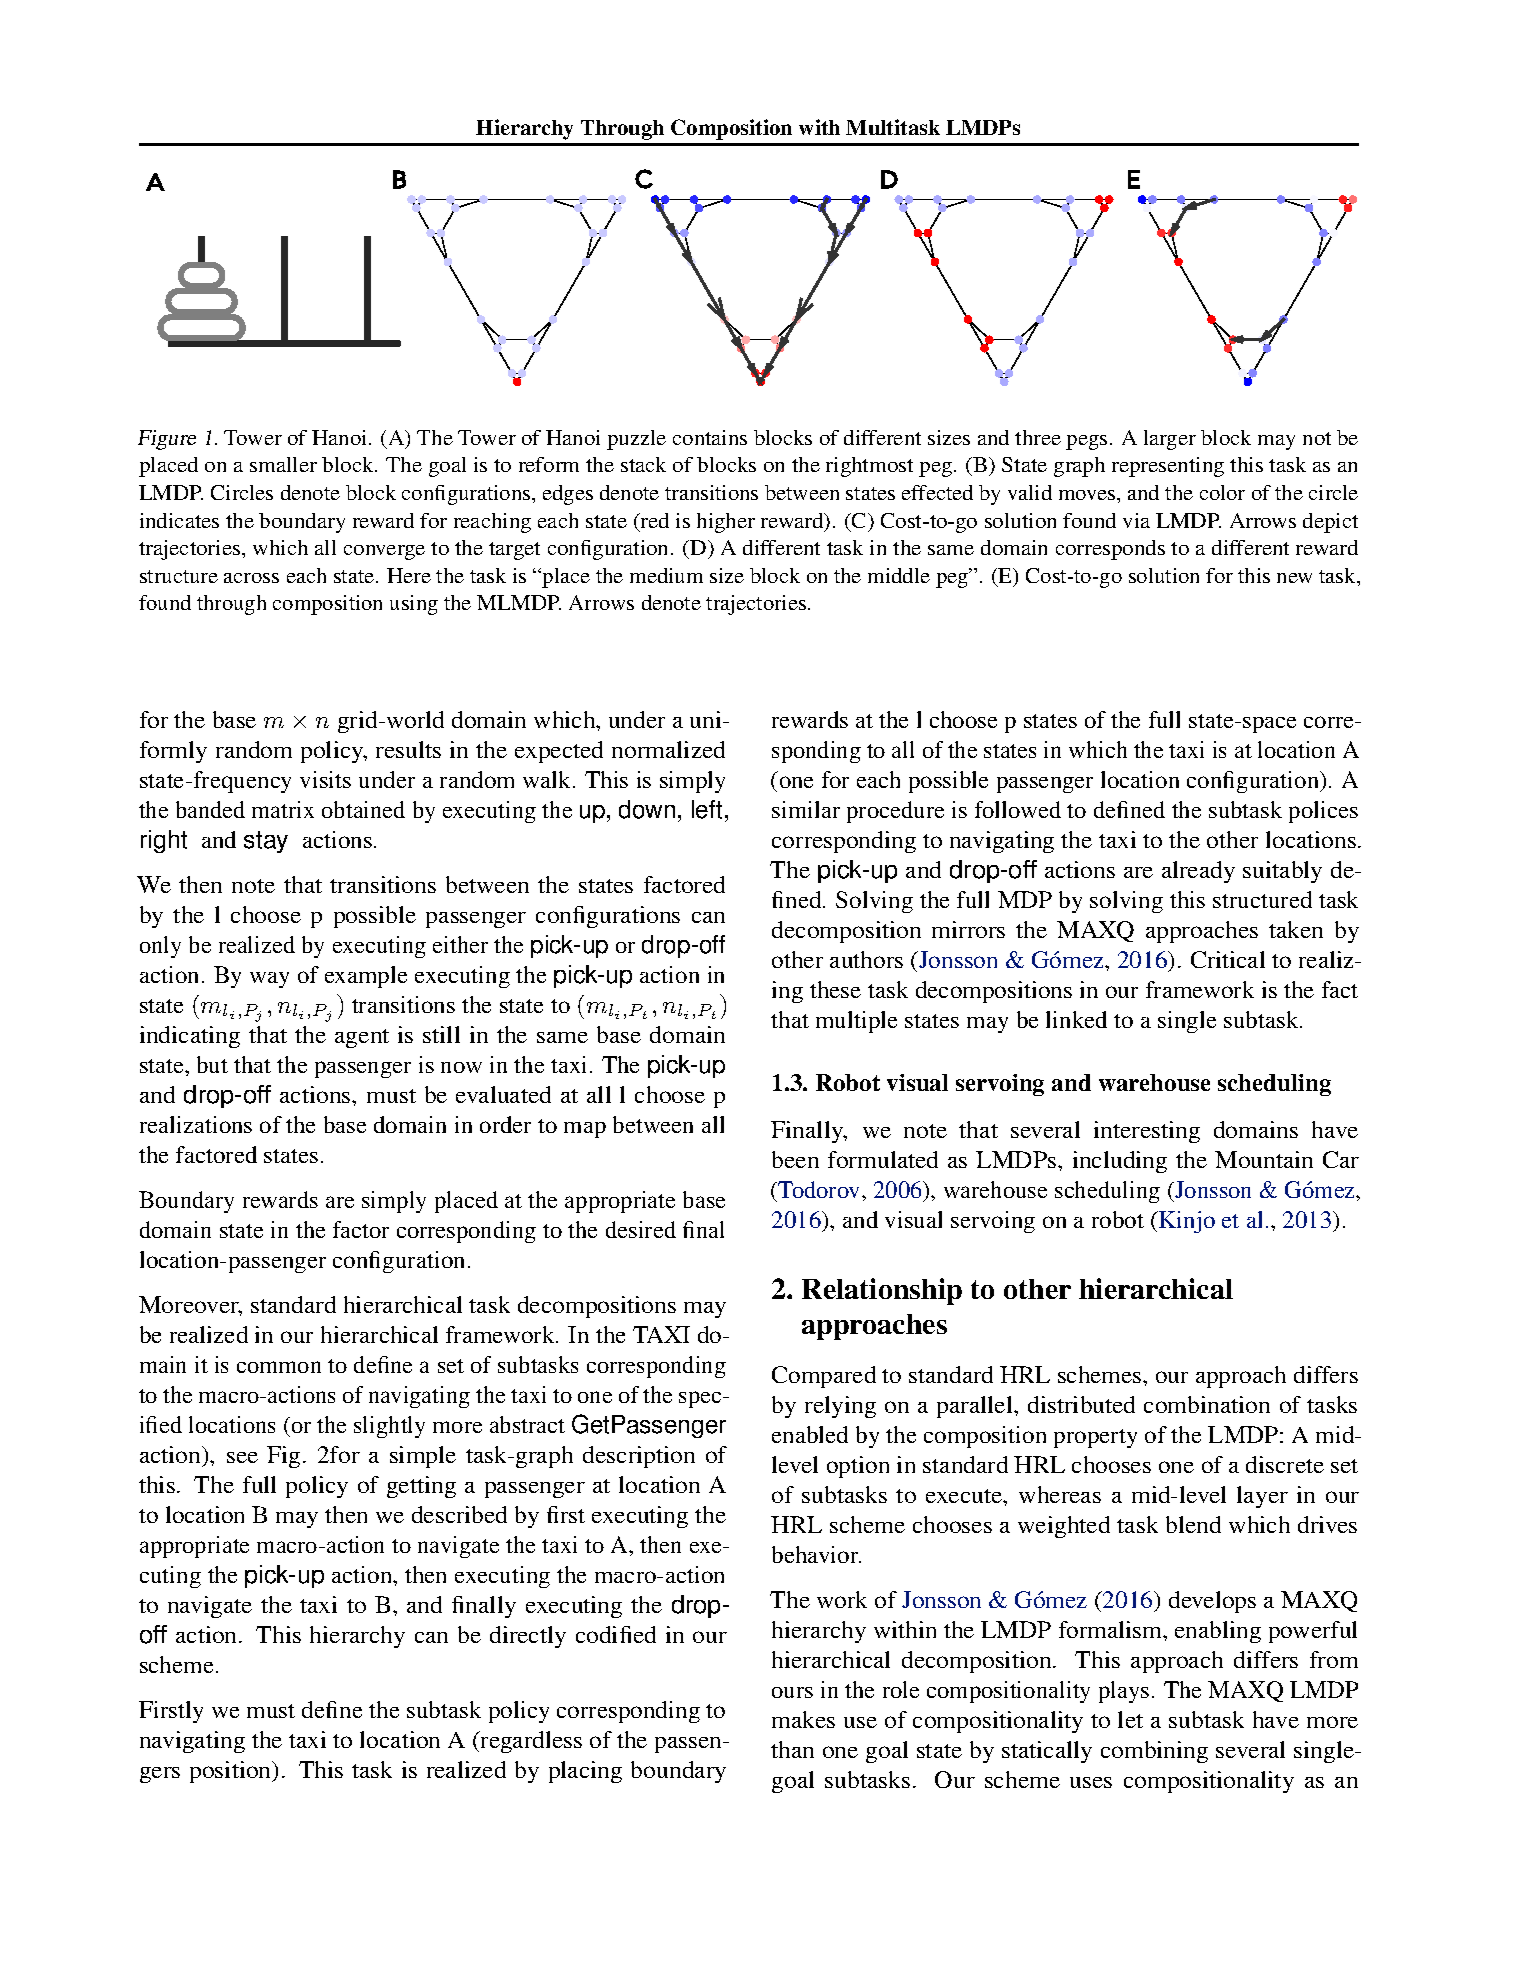 Image resolution: width=1536 pixels, height=1988 pixels. What do you see at coordinates (1147, 1132) in the screenshot?
I see `interesting` at bounding box center [1147, 1132].
